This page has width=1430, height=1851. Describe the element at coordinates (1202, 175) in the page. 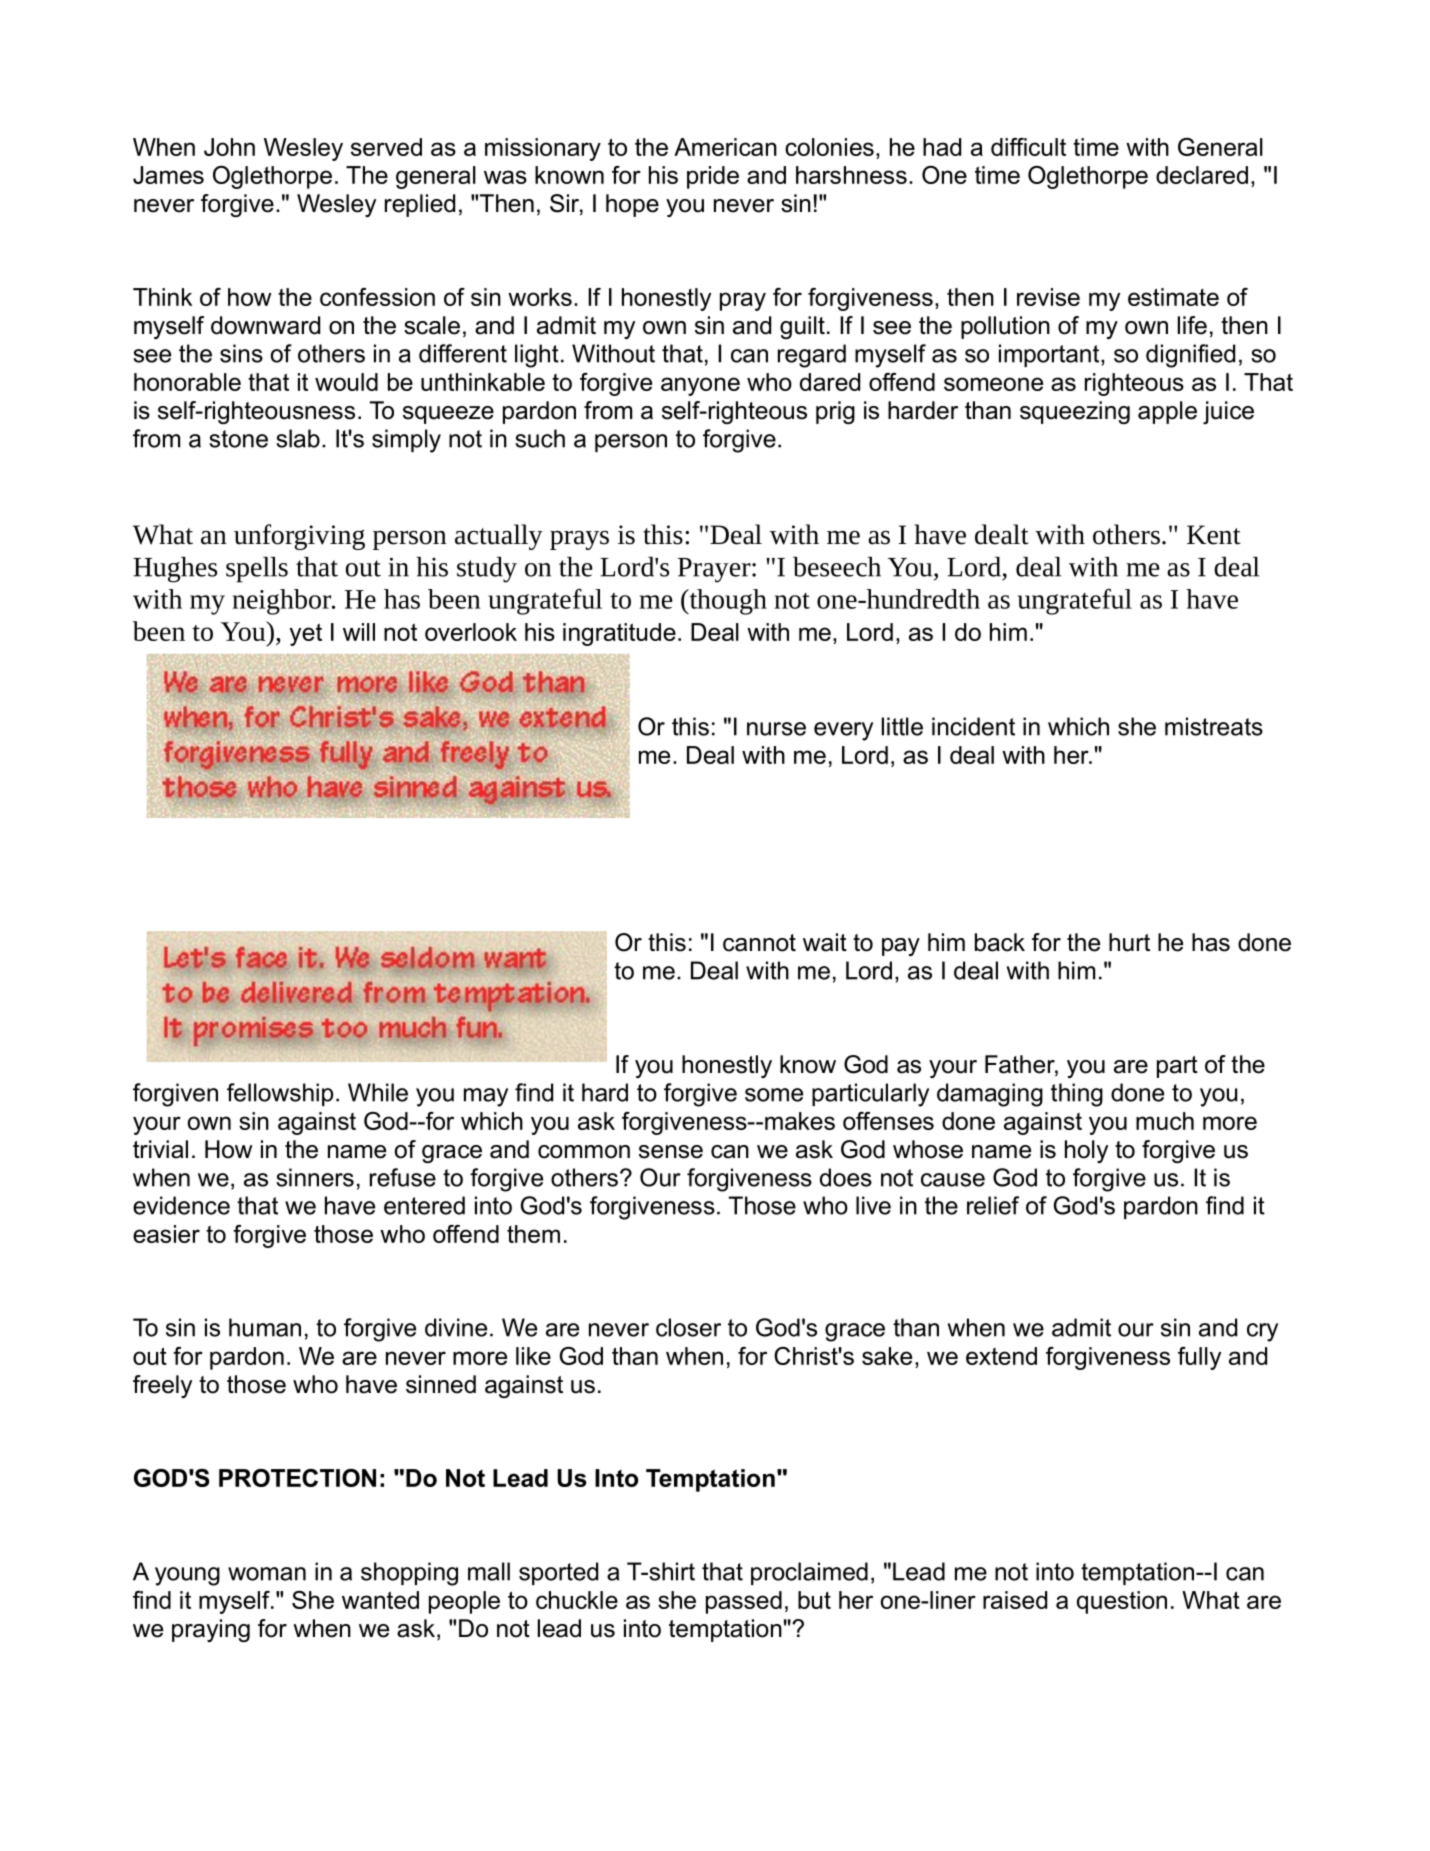

I see `declared` at that location.
